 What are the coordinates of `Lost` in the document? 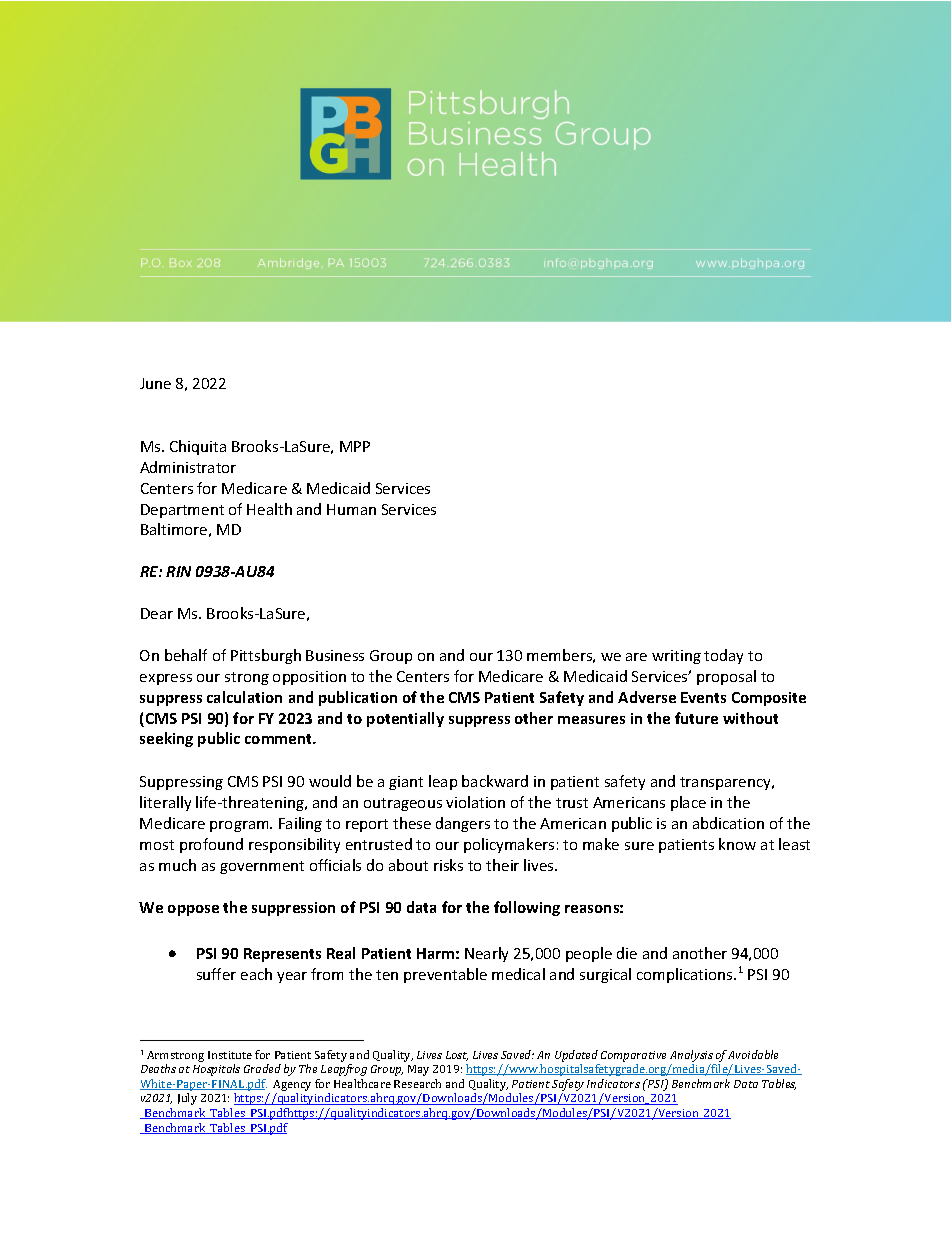 It's located at (457, 1056).
